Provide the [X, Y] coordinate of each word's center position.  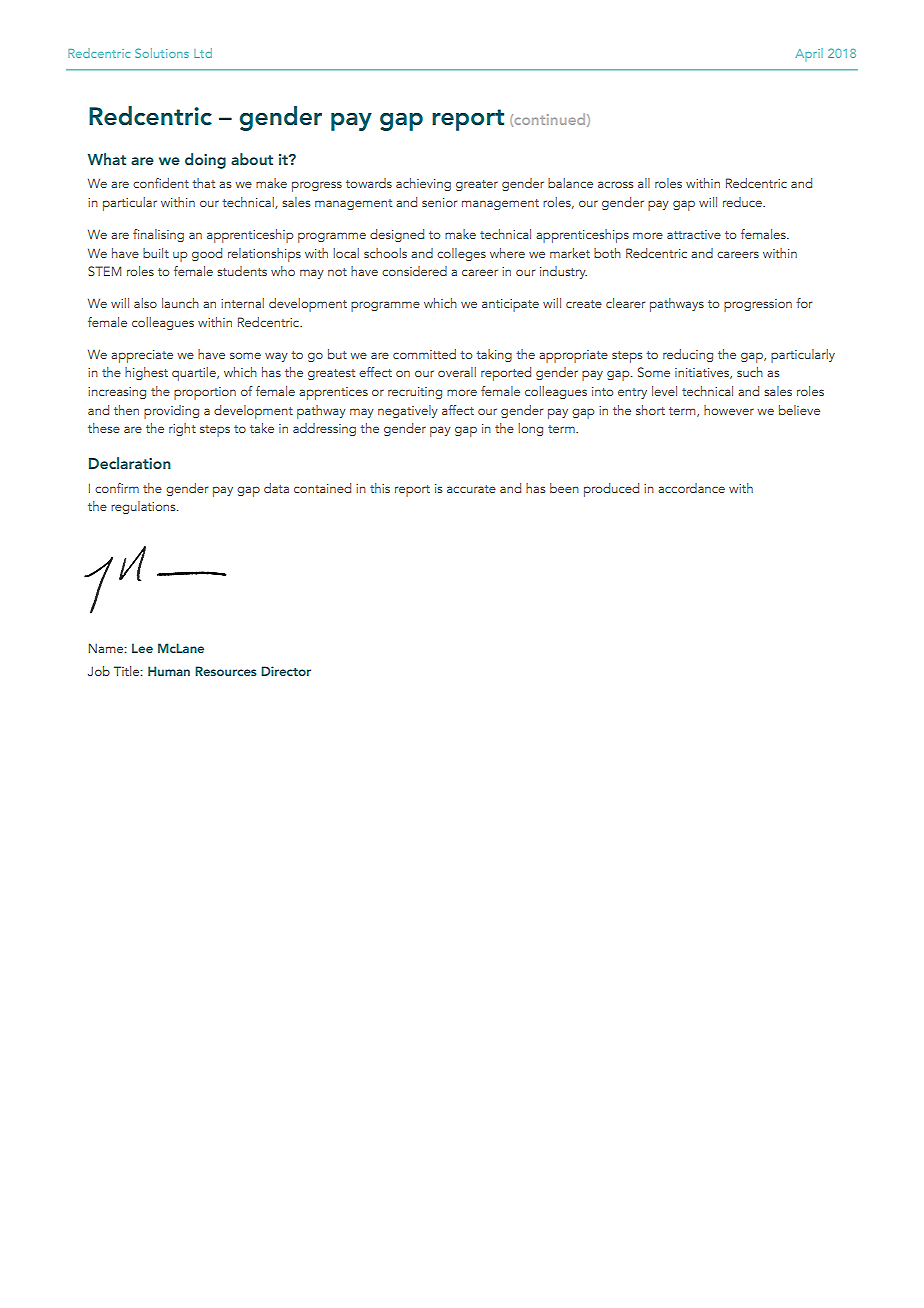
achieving [423, 184]
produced [611, 490]
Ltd [203, 53]
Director [286, 671]
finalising [158, 235]
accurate [471, 489]
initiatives [703, 373]
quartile [195, 374]
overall [457, 372]
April [809, 54]
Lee [142, 648]
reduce [743, 202]
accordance [691, 488]
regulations [144, 507]
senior [439, 202]
